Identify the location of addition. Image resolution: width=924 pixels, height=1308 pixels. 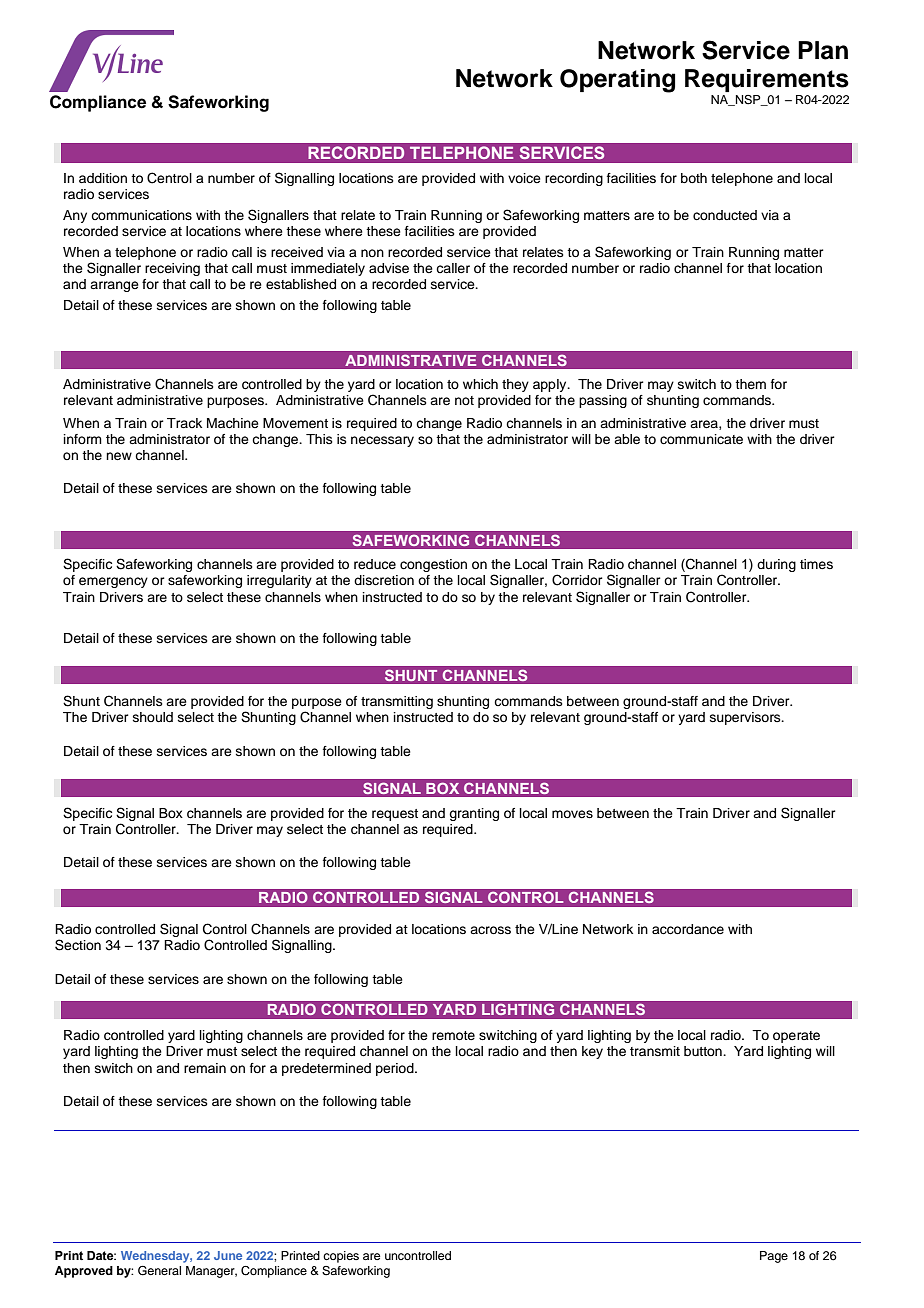
(103, 178).
